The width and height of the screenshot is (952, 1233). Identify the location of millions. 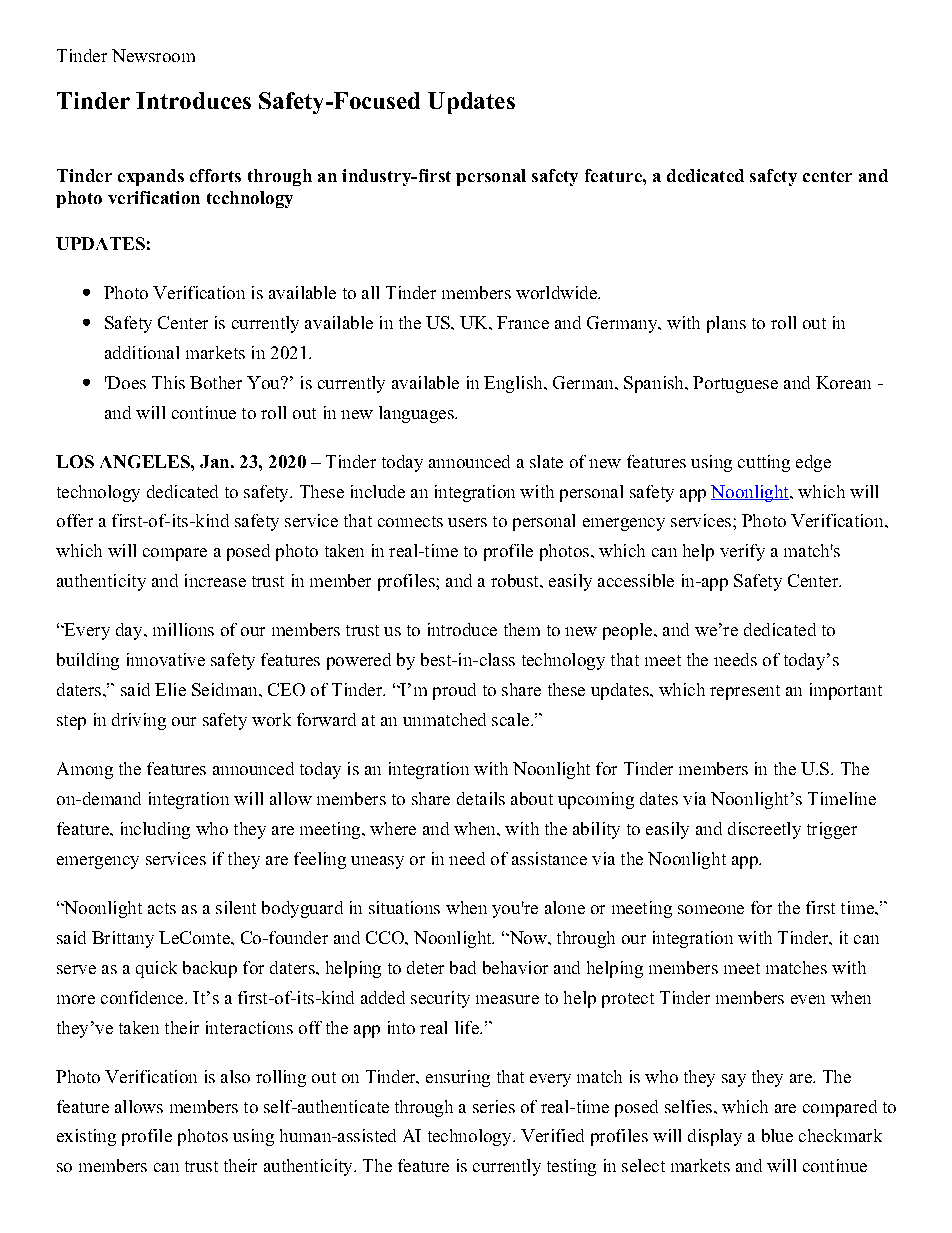
(183, 629).
